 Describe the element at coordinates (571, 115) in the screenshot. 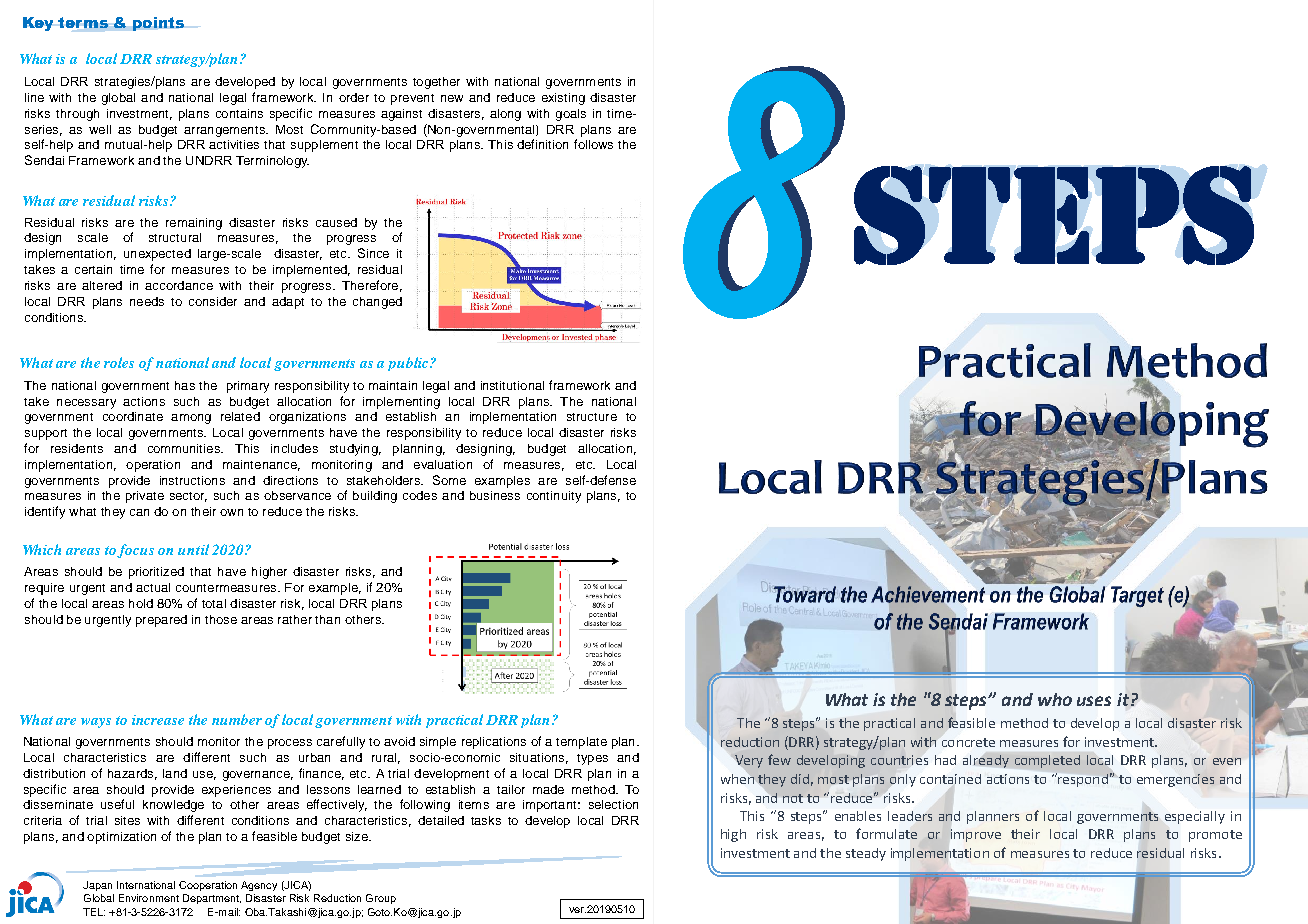

I see `goals` at that location.
